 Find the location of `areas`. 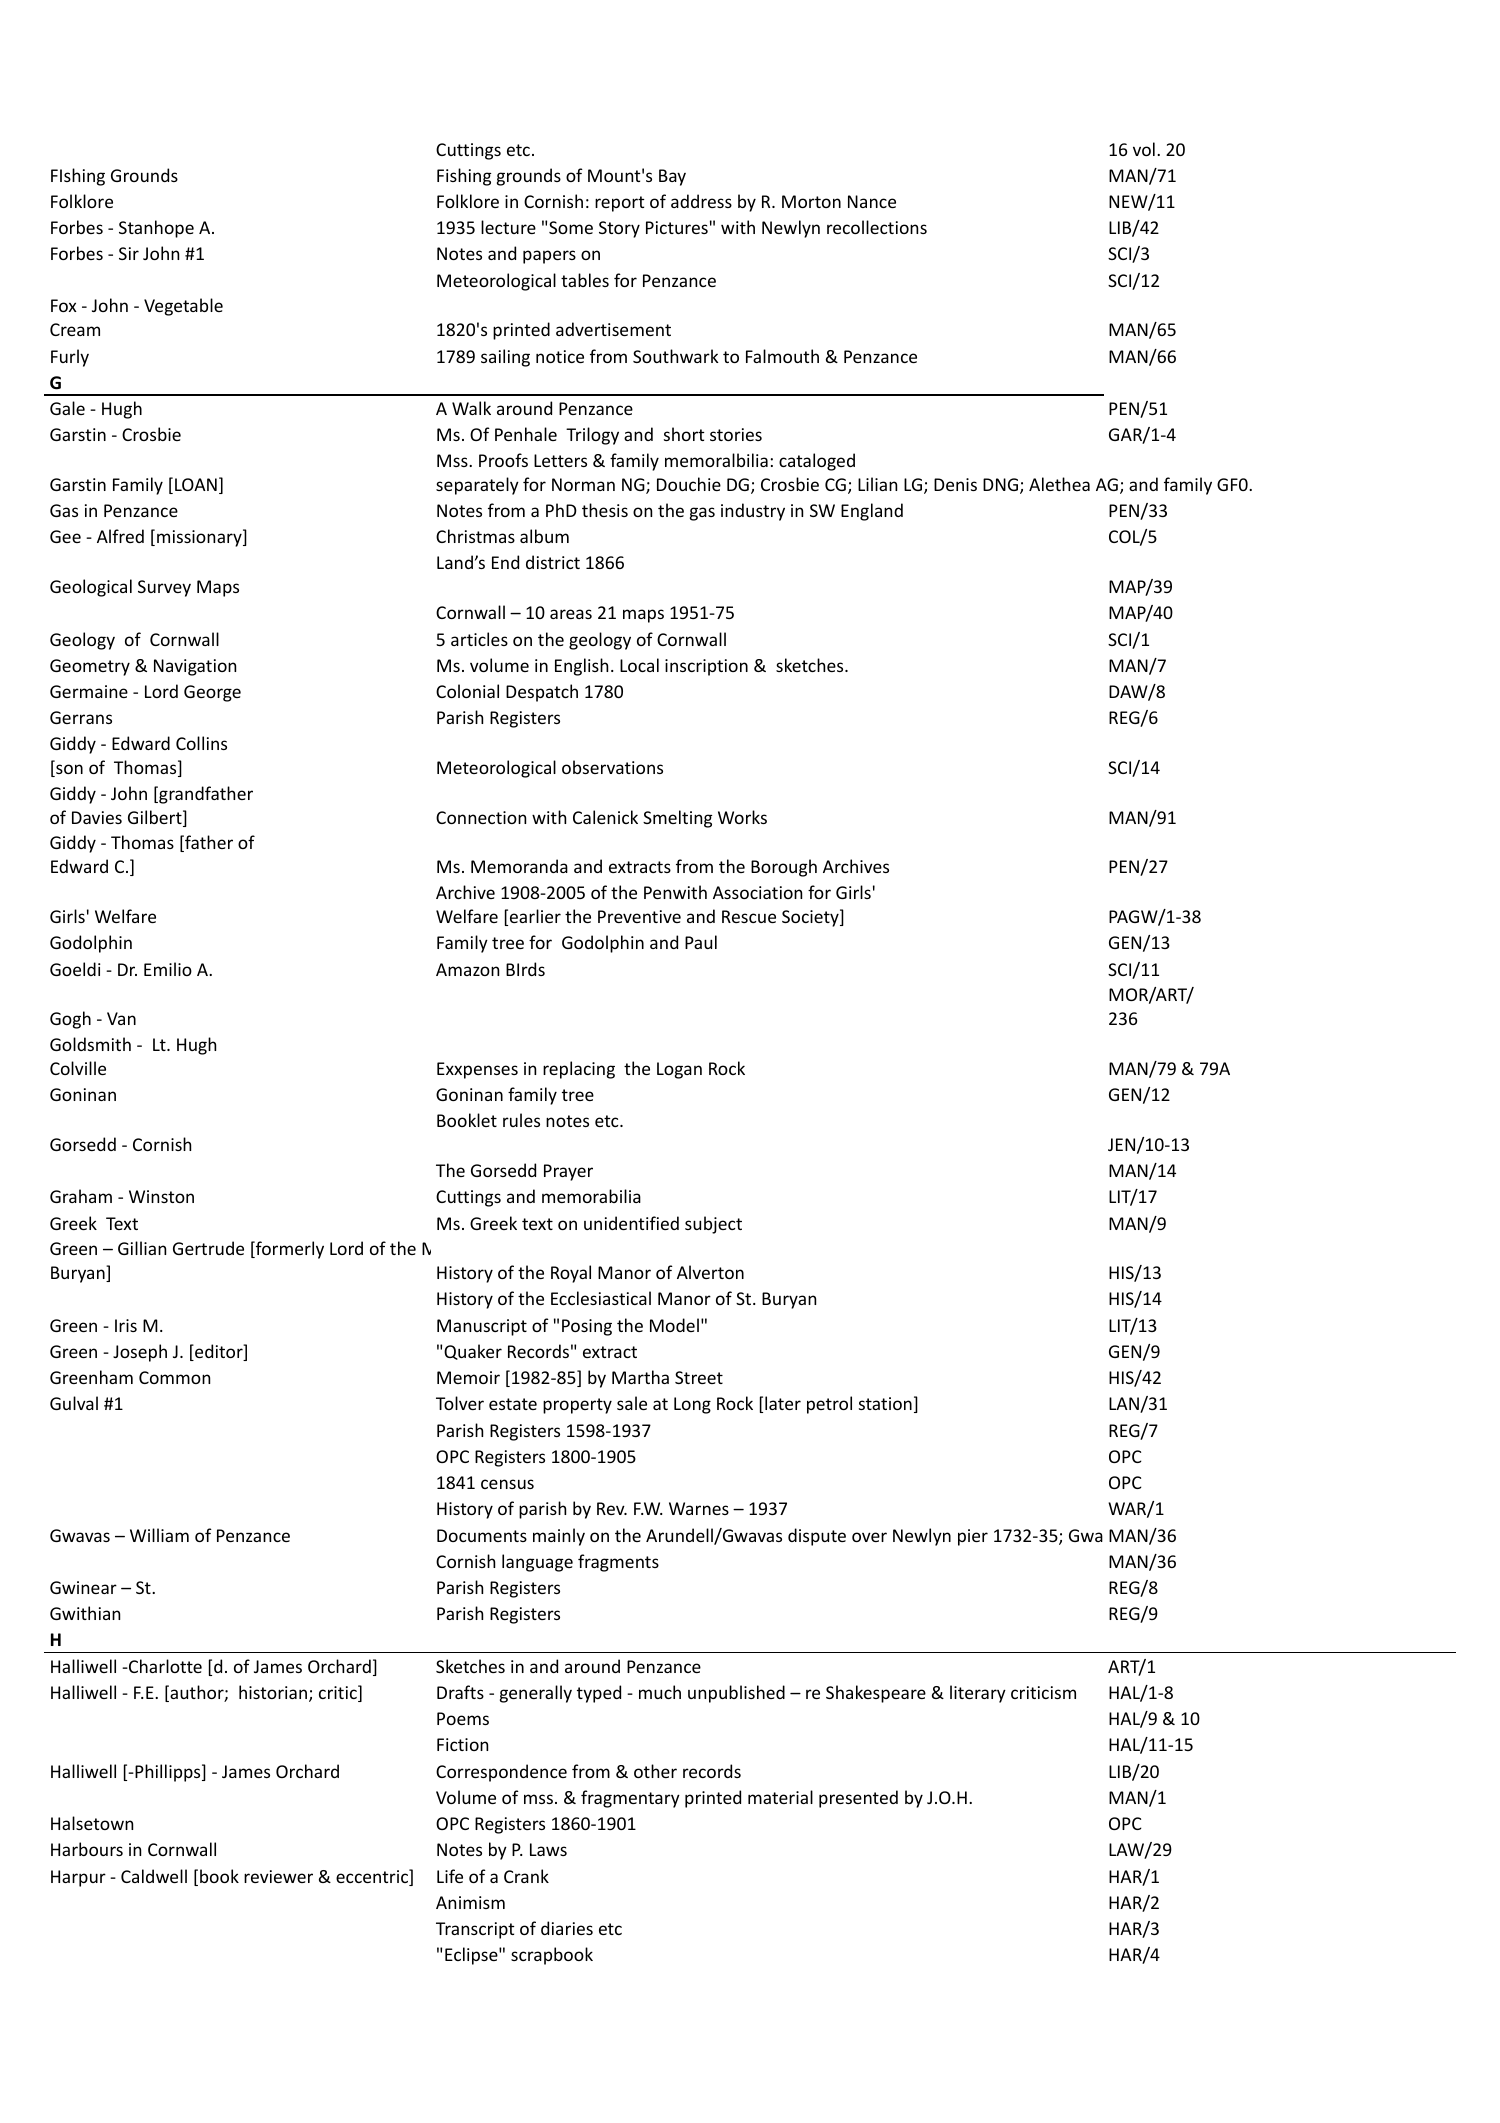

areas is located at coordinates (571, 614).
